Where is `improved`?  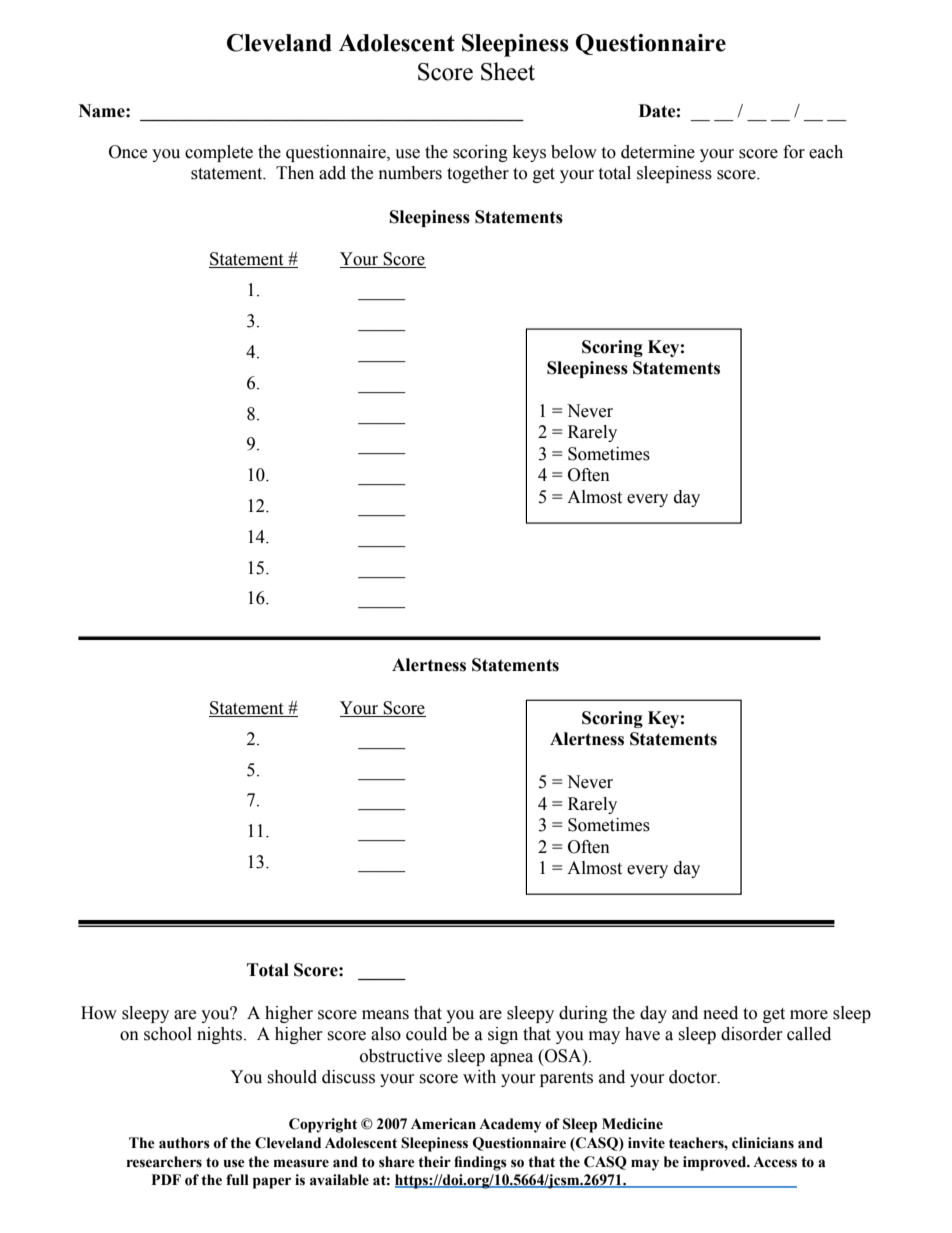 improved is located at coordinates (716, 1163).
